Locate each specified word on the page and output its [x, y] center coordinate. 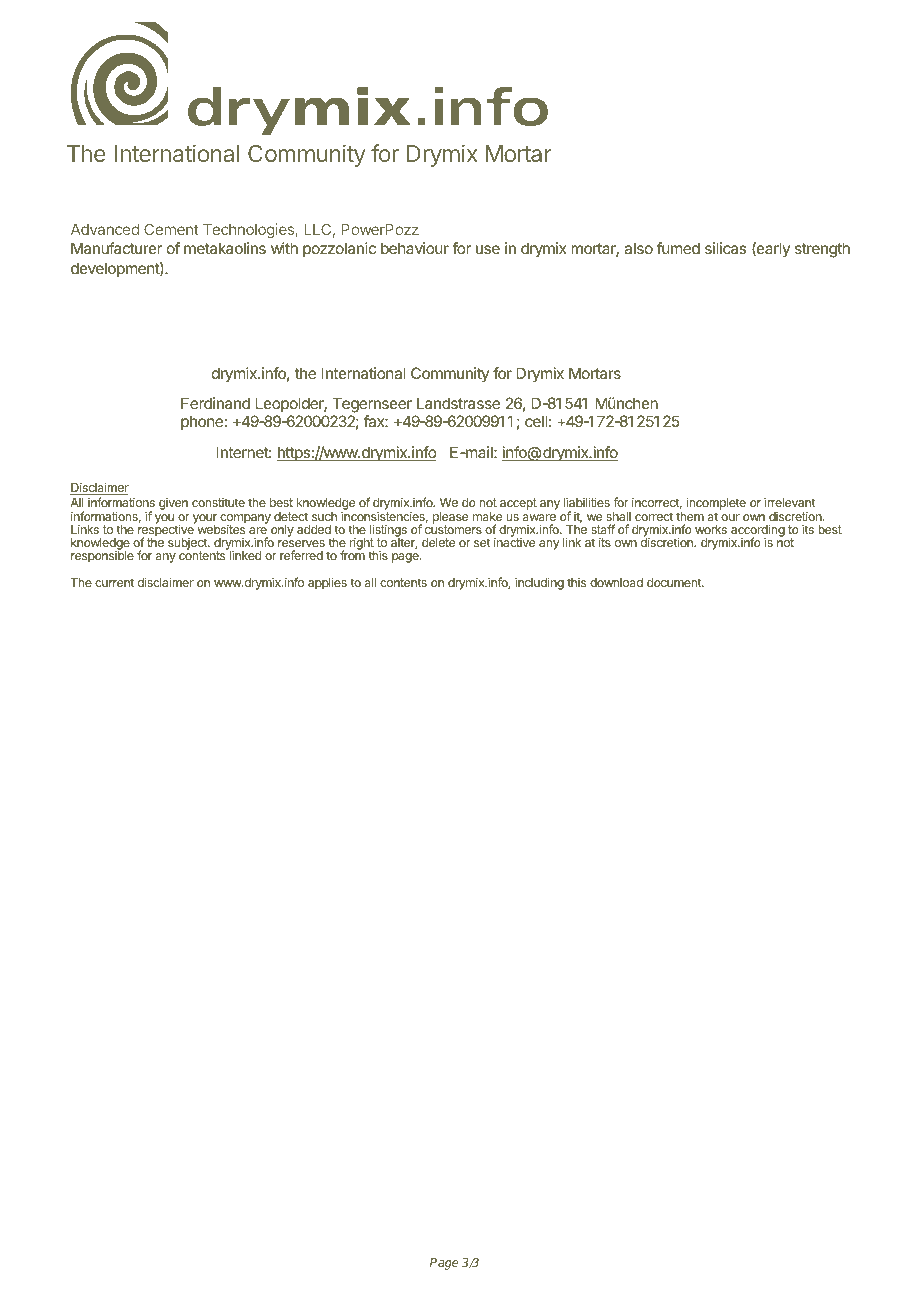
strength [822, 250]
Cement [171, 229]
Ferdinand [215, 403]
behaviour [415, 248]
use [488, 249]
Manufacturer [116, 248]
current [114, 582]
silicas [725, 248]
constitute [218, 502]
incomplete [716, 505]
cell [536, 421]
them [690, 516]
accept [518, 504]
